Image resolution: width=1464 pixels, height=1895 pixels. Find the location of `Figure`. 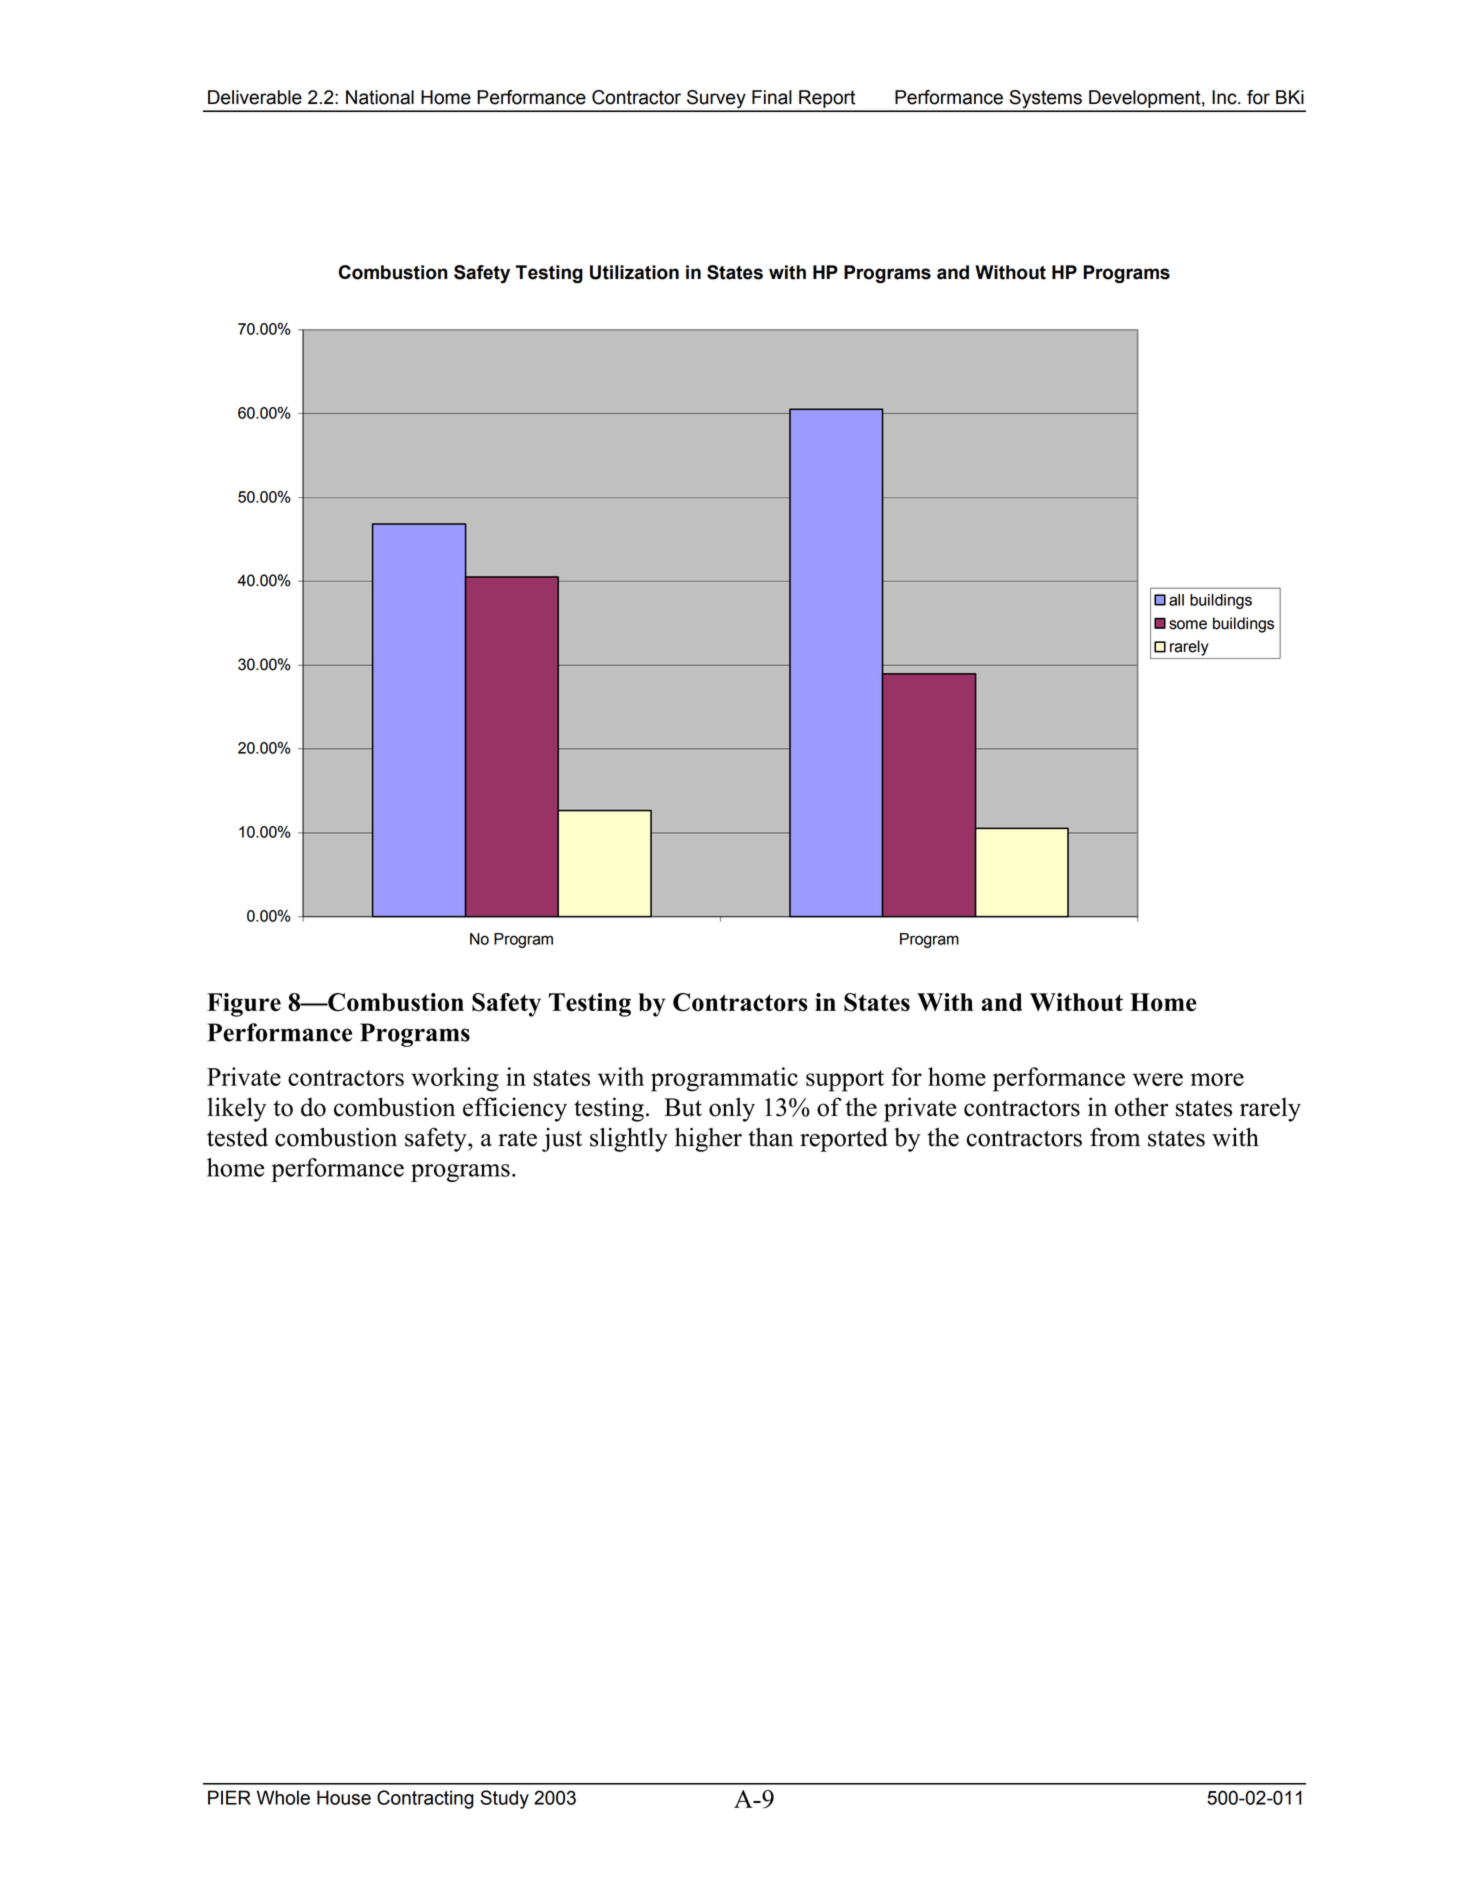

Figure is located at coordinates (244, 1005).
